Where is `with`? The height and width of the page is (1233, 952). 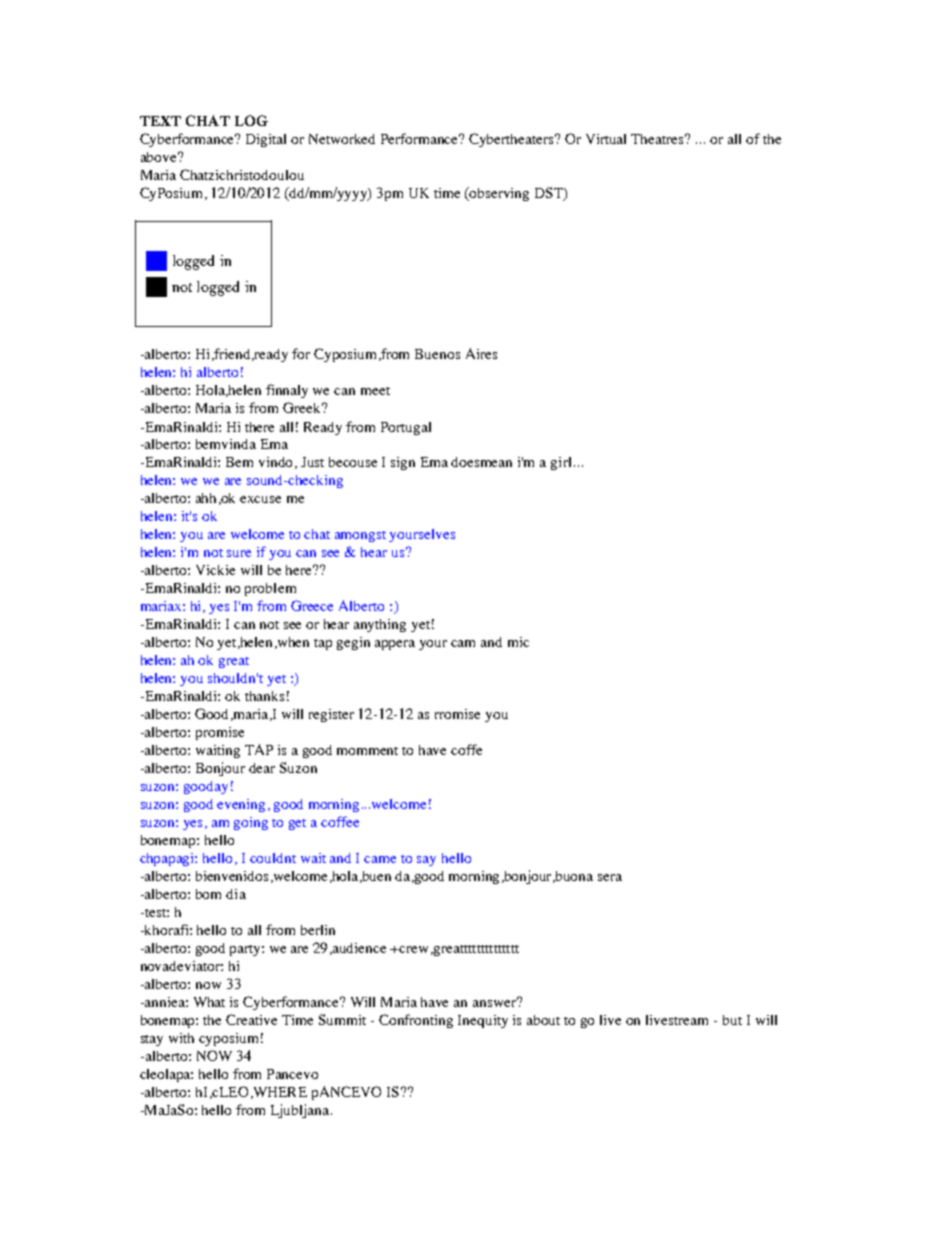
with is located at coordinates (181, 1038).
